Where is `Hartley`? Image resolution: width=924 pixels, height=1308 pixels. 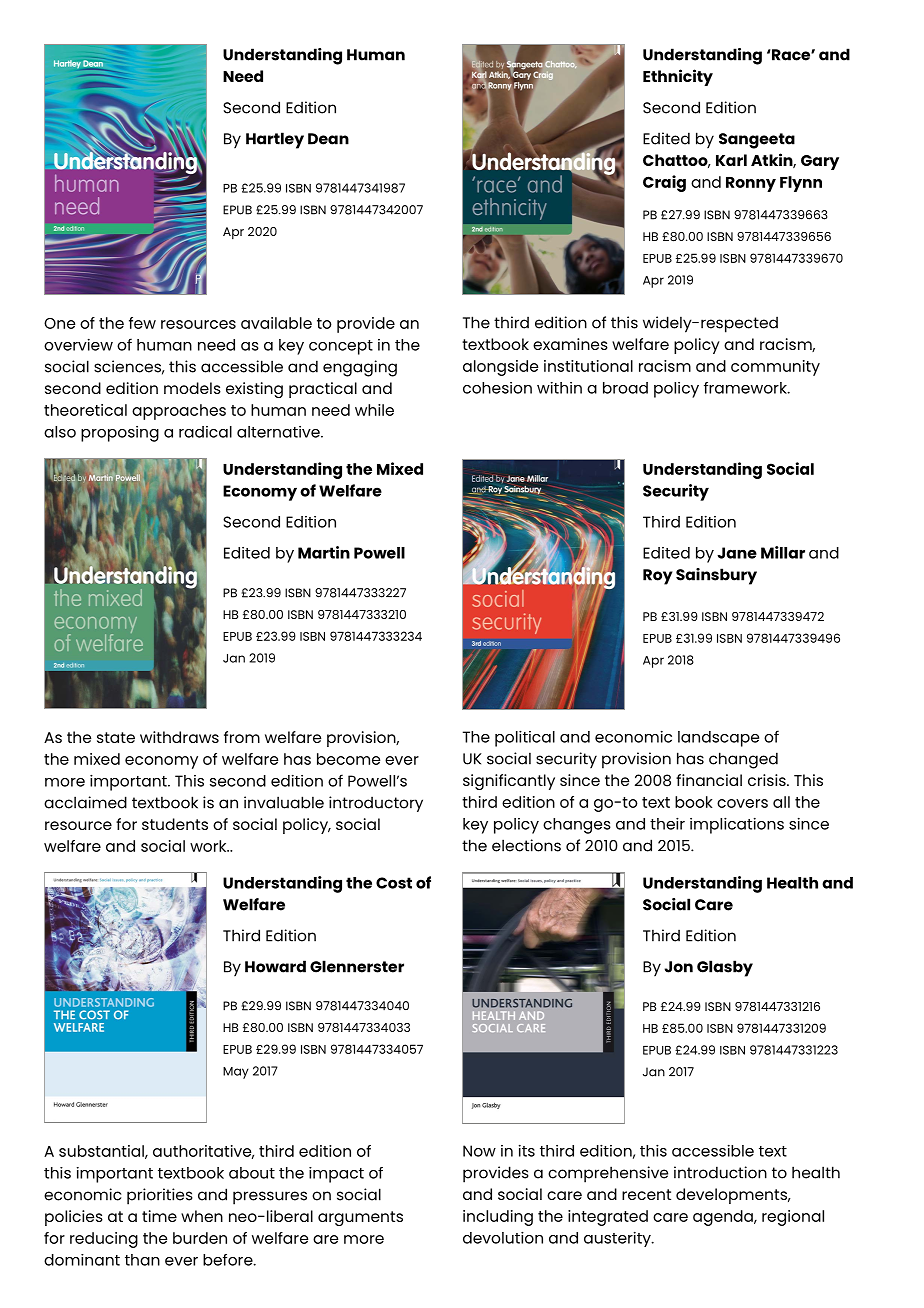
Hartley is located at coordinates (275, 140).
